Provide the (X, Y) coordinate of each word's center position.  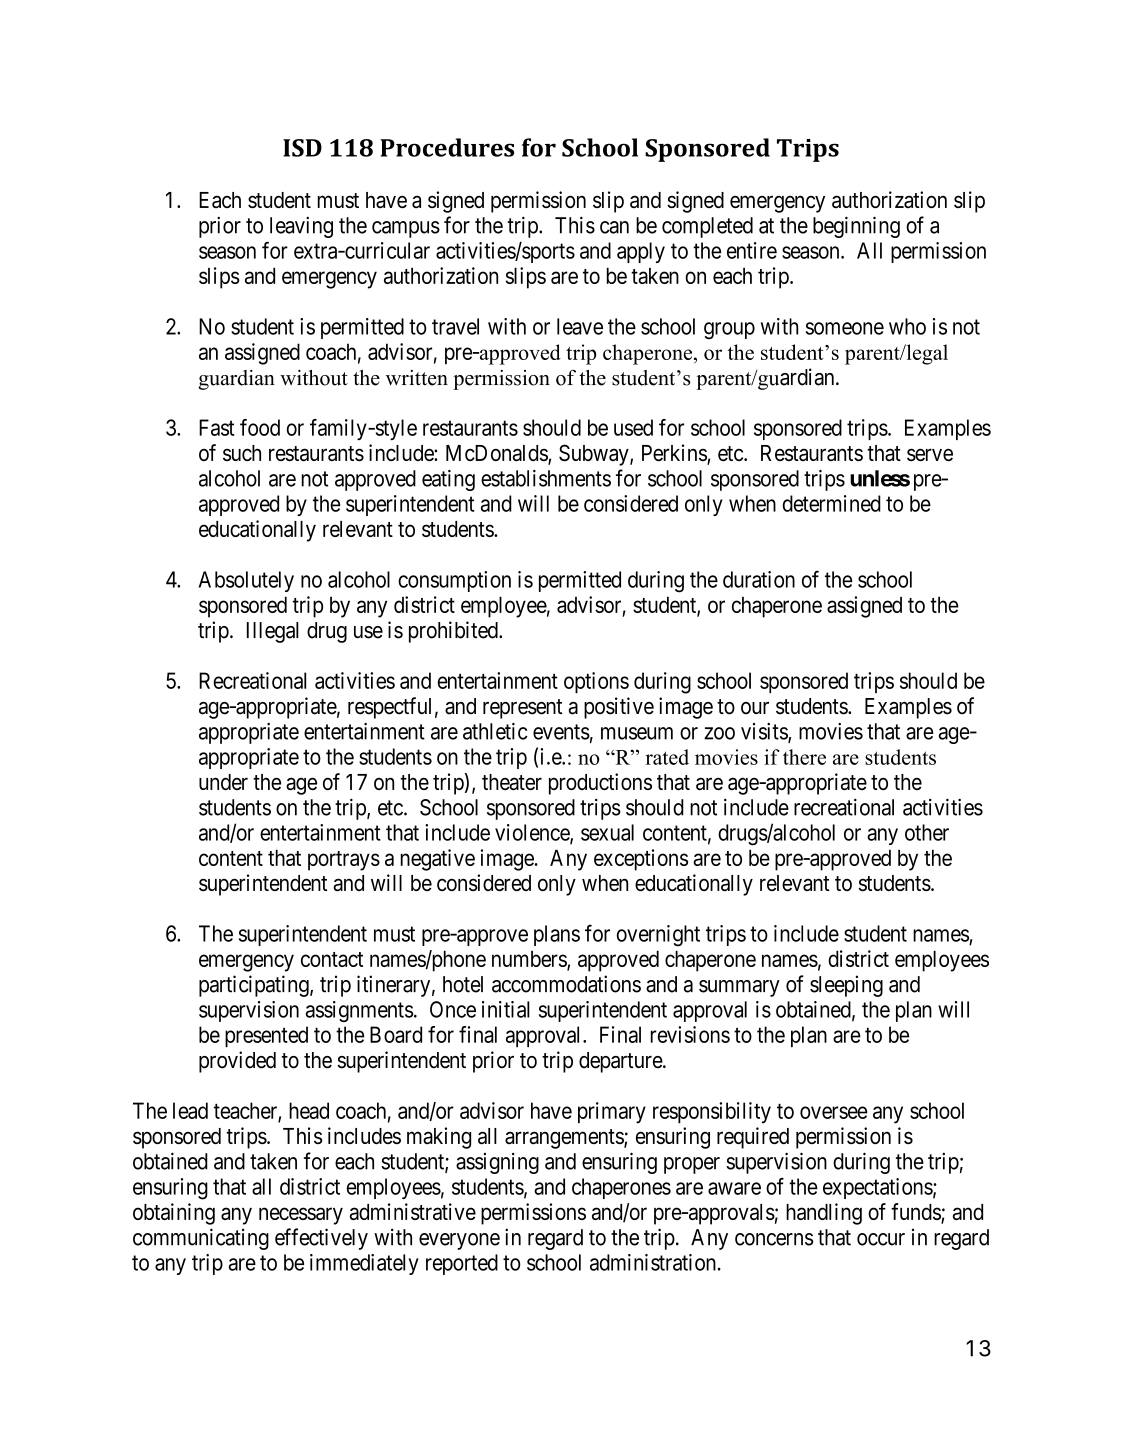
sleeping (846, 986)
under (223, 782)
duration (759, 579)
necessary (301, 1216)
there (804, 757)
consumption (454, 581)
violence (533, 833)
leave (580, 326)
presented (266, 1036)
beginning (856, 227)
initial (506, 1009)
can (614, 227)
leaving (301, 227)
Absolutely (246, 581)
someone (845, 328)
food (260, 427)
